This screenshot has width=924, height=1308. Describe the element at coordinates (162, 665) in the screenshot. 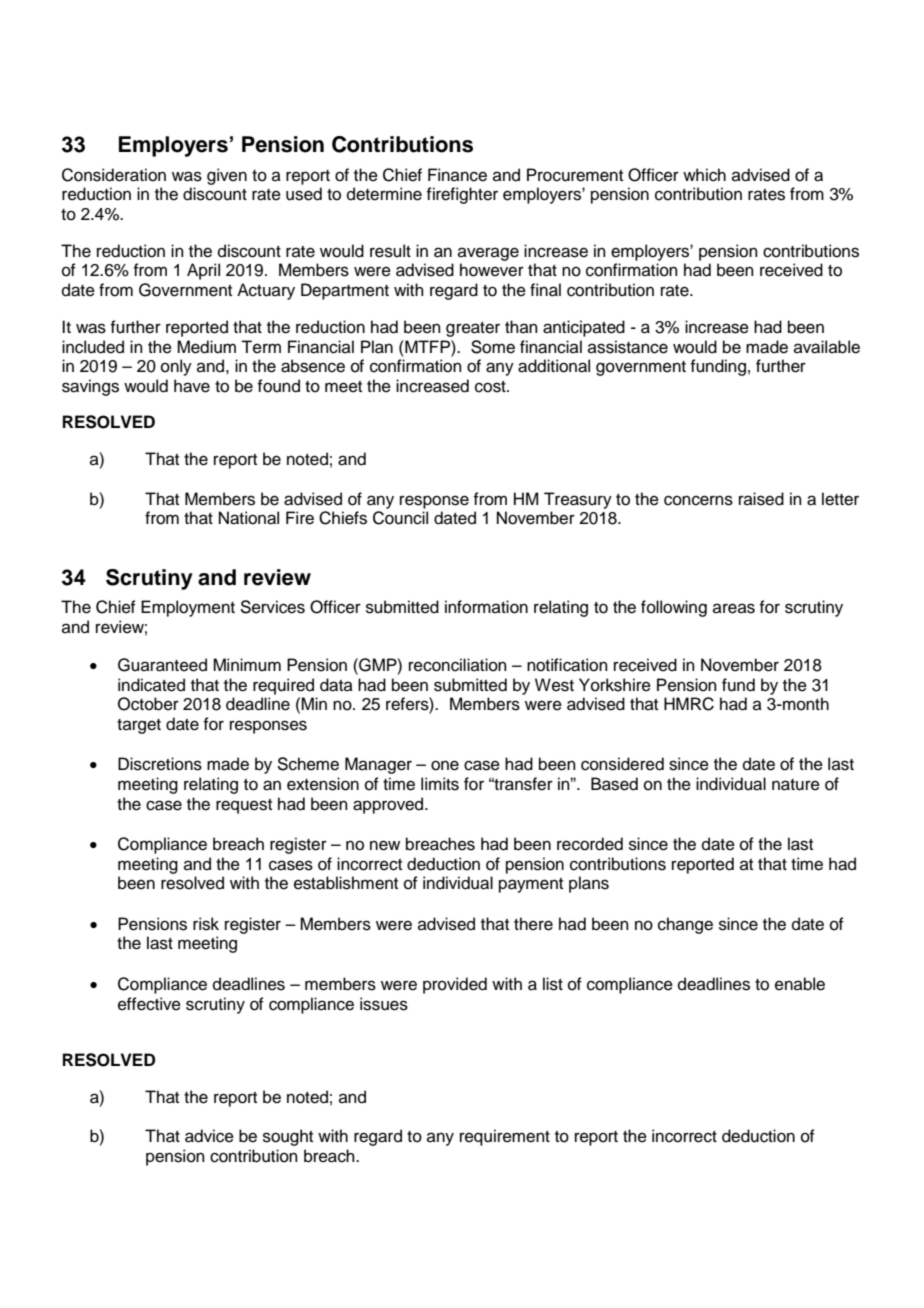

I see `Guaranteed` at that location.
